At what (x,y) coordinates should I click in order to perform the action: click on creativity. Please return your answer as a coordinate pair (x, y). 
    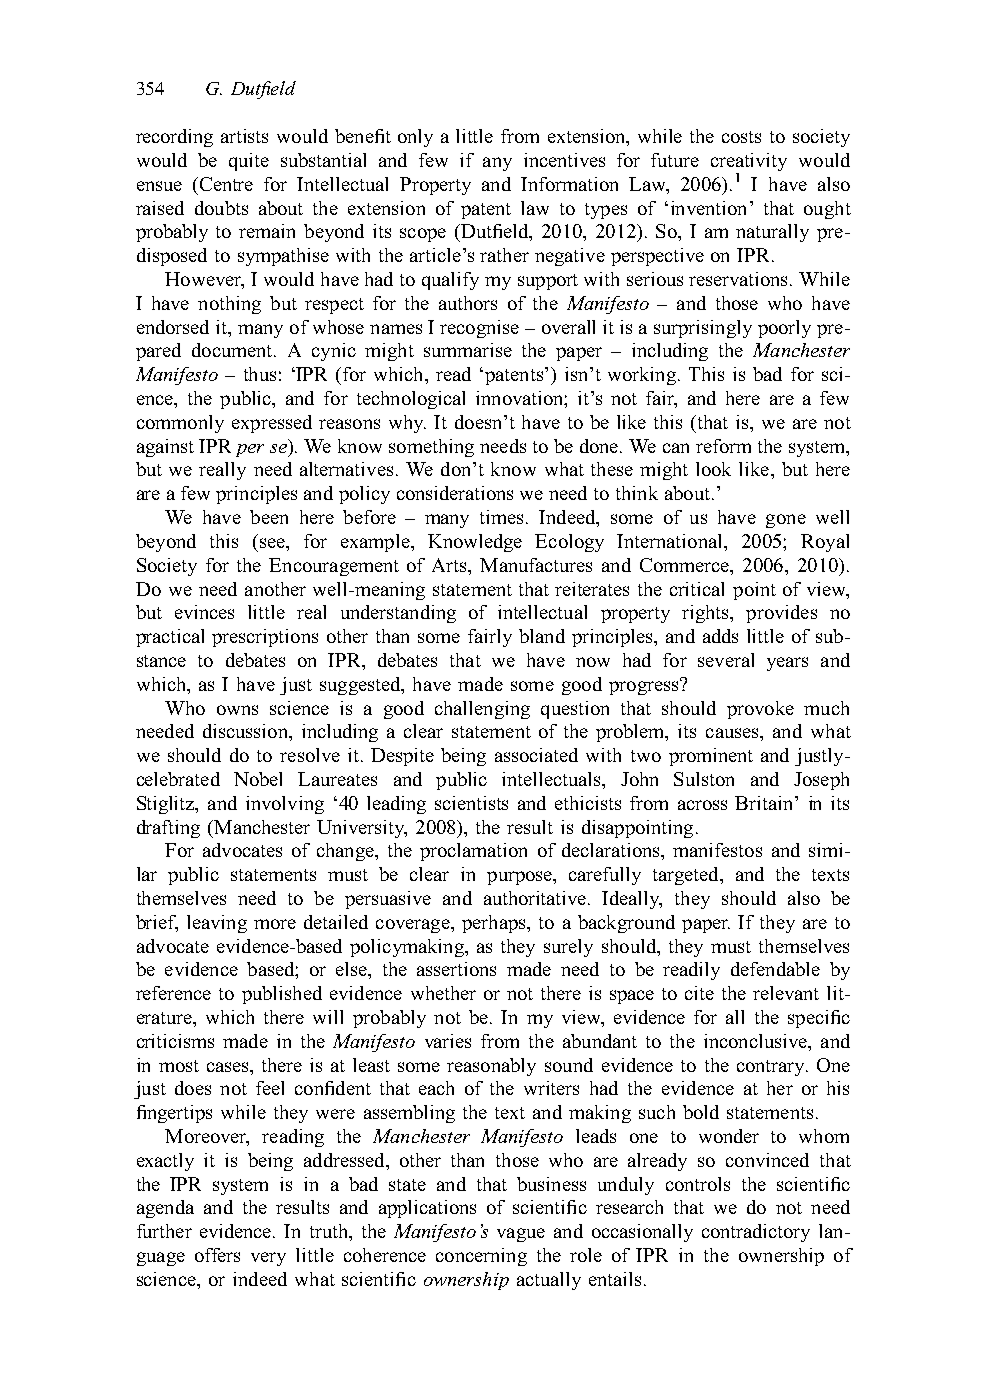
    Looking at the image, I should click on (749, 163).
